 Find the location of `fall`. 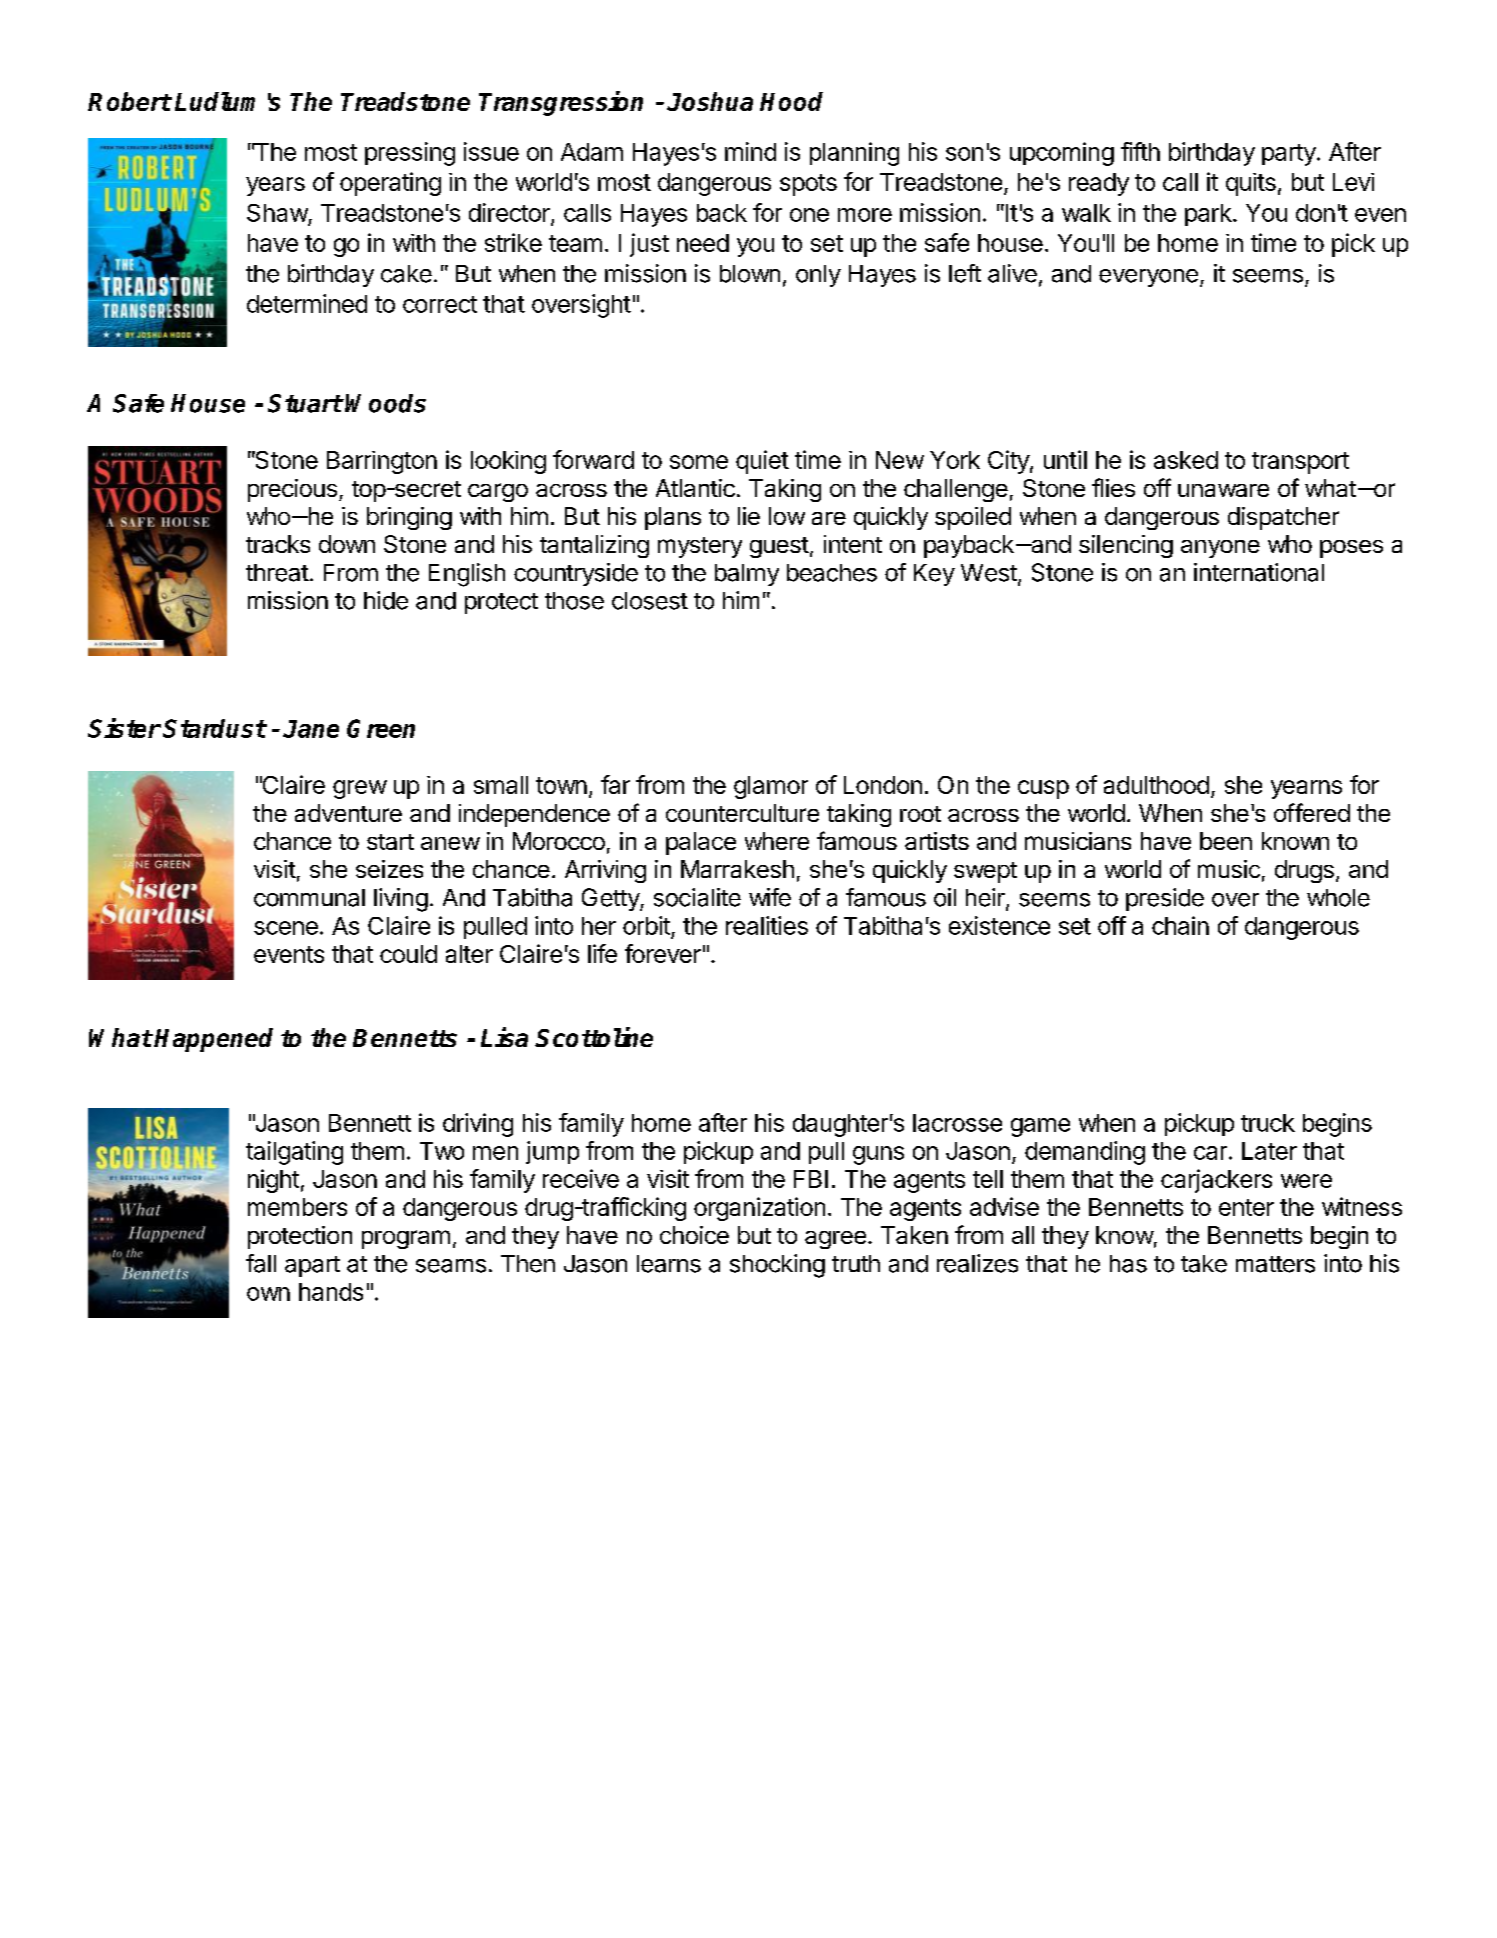

fall is located at coordinates (261, 1263).
